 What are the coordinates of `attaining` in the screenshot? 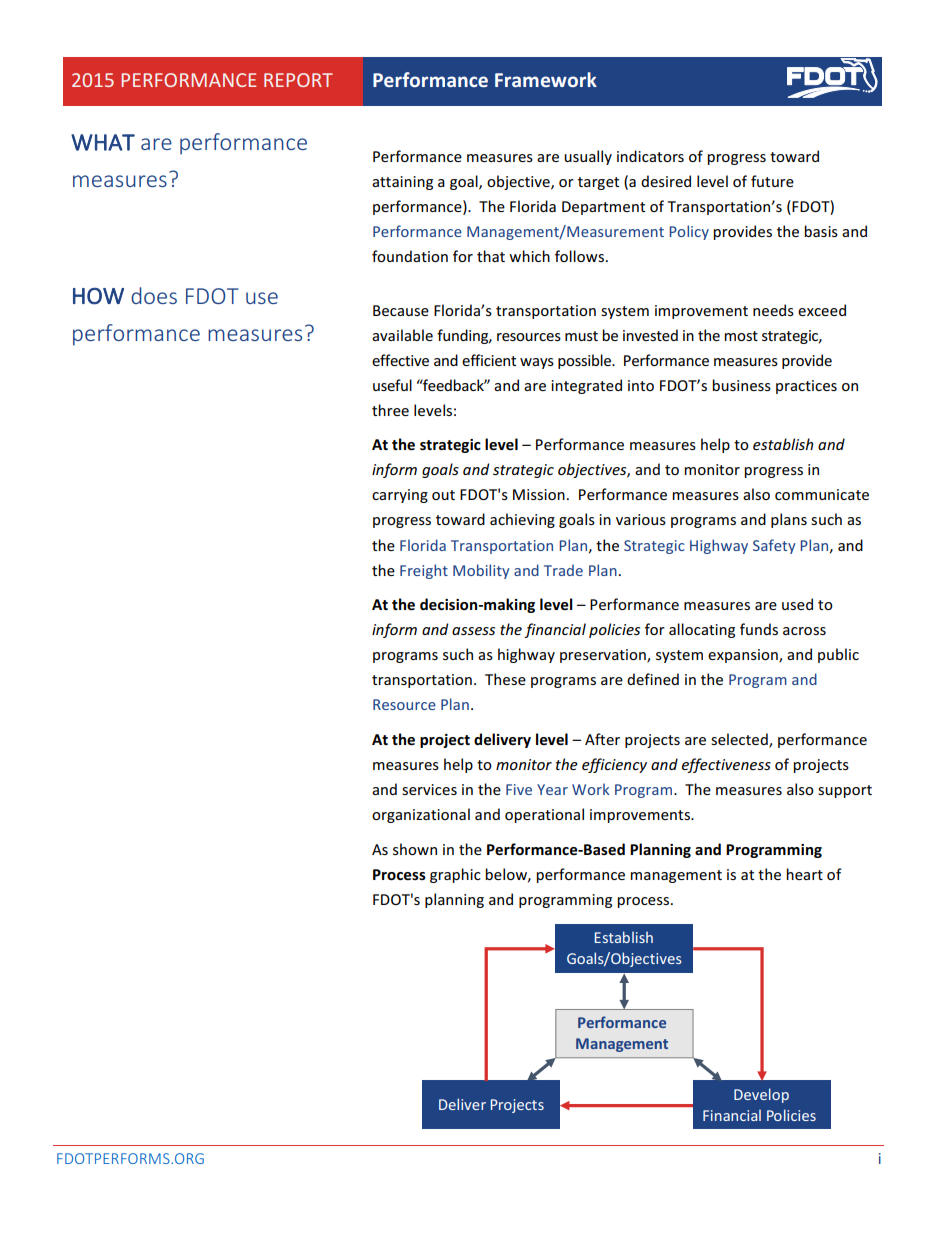 It's located at (402, 183).
